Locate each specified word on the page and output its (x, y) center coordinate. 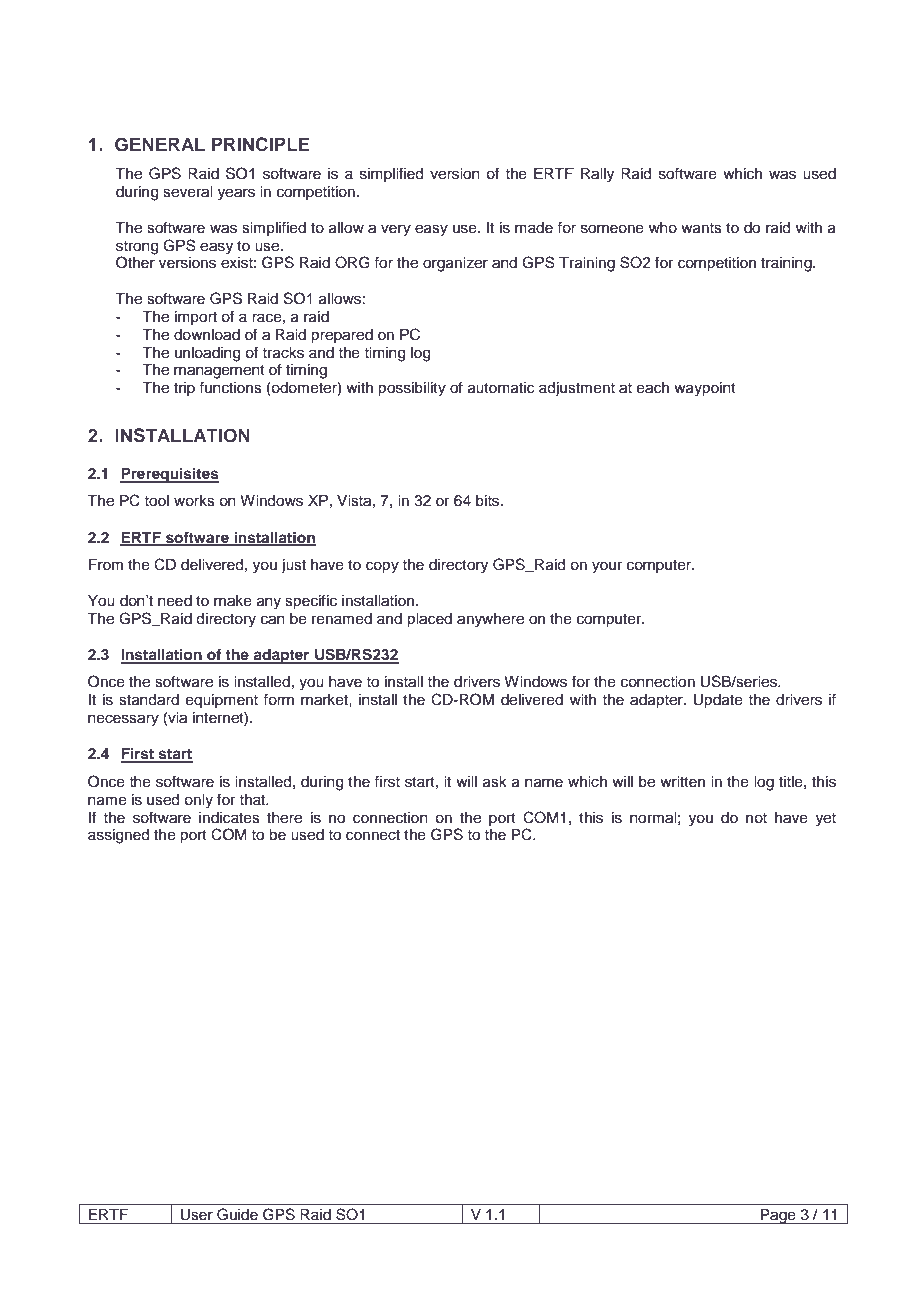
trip (184, 389)
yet (826, 820)
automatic (501, 388)
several (187, 192)
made (534, 228)
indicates (229, 818)
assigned (118, 836)
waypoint (705, 389)
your (607, 567)
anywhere (490, 620)
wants (701, 228)
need (175, 601)
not (756, 818)
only (198, 801)
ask (495, 782)
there (284, 818)
